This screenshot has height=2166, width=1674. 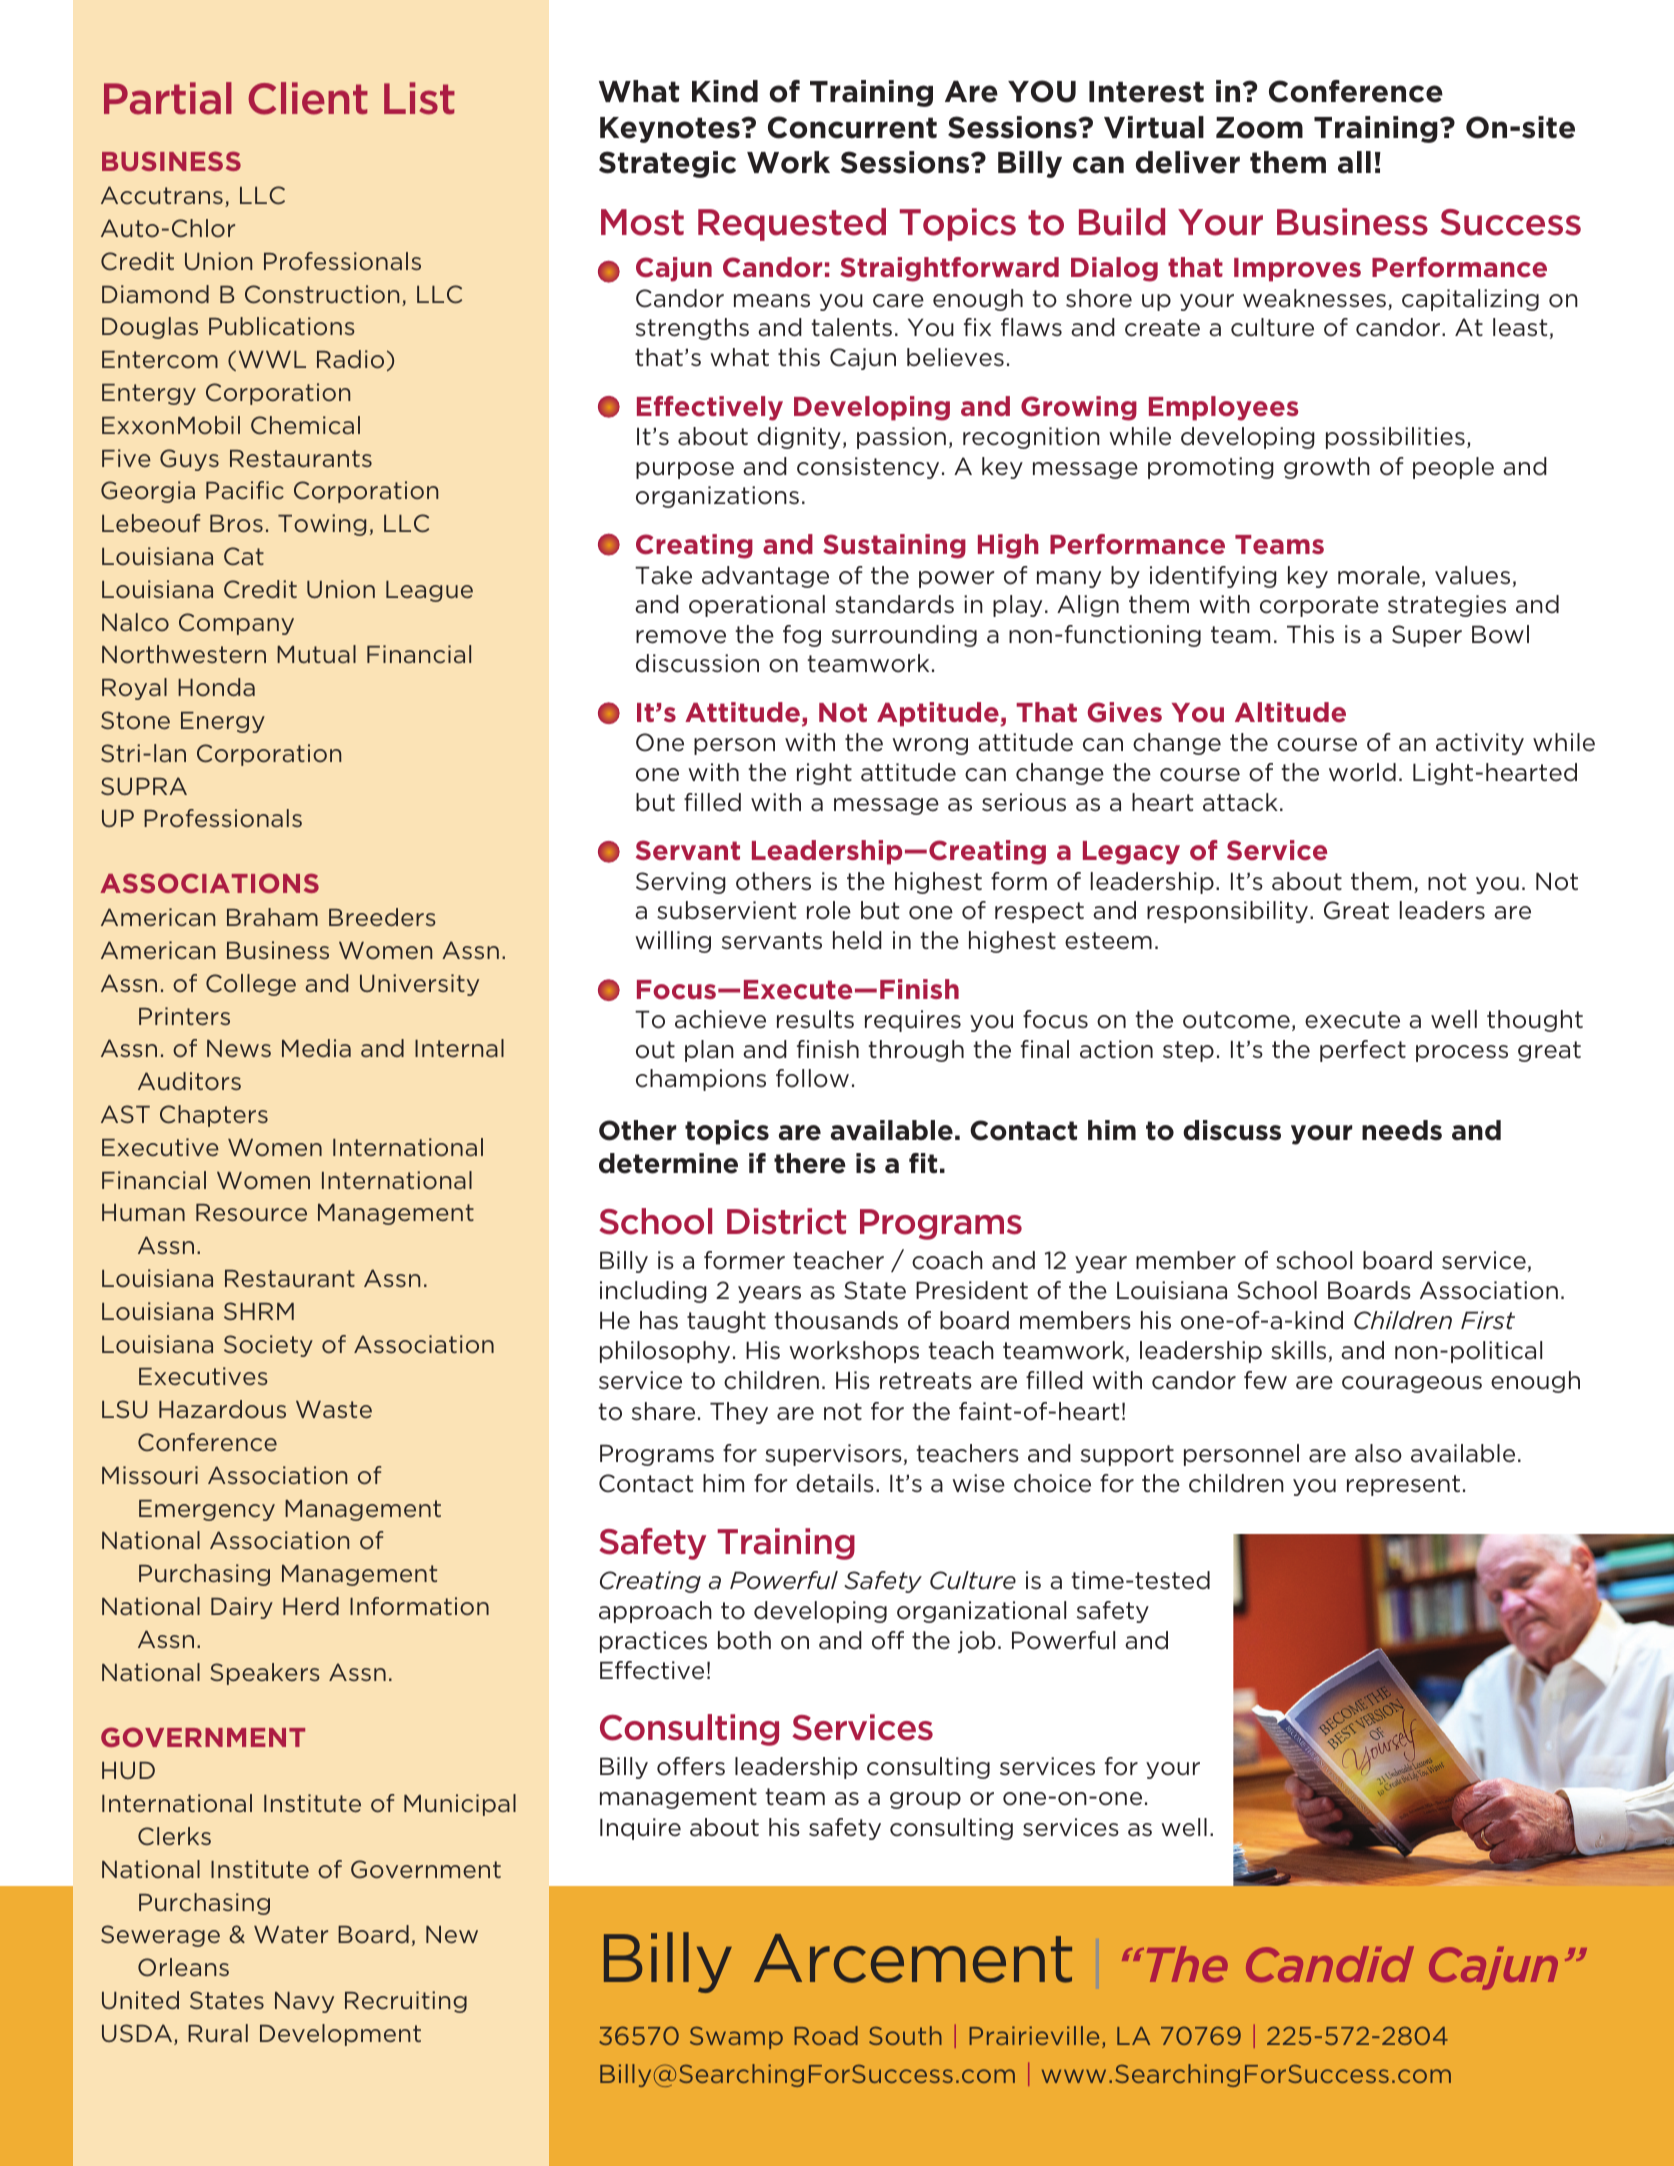 I want to click on Concurrent, so click(x=852, y=127).
